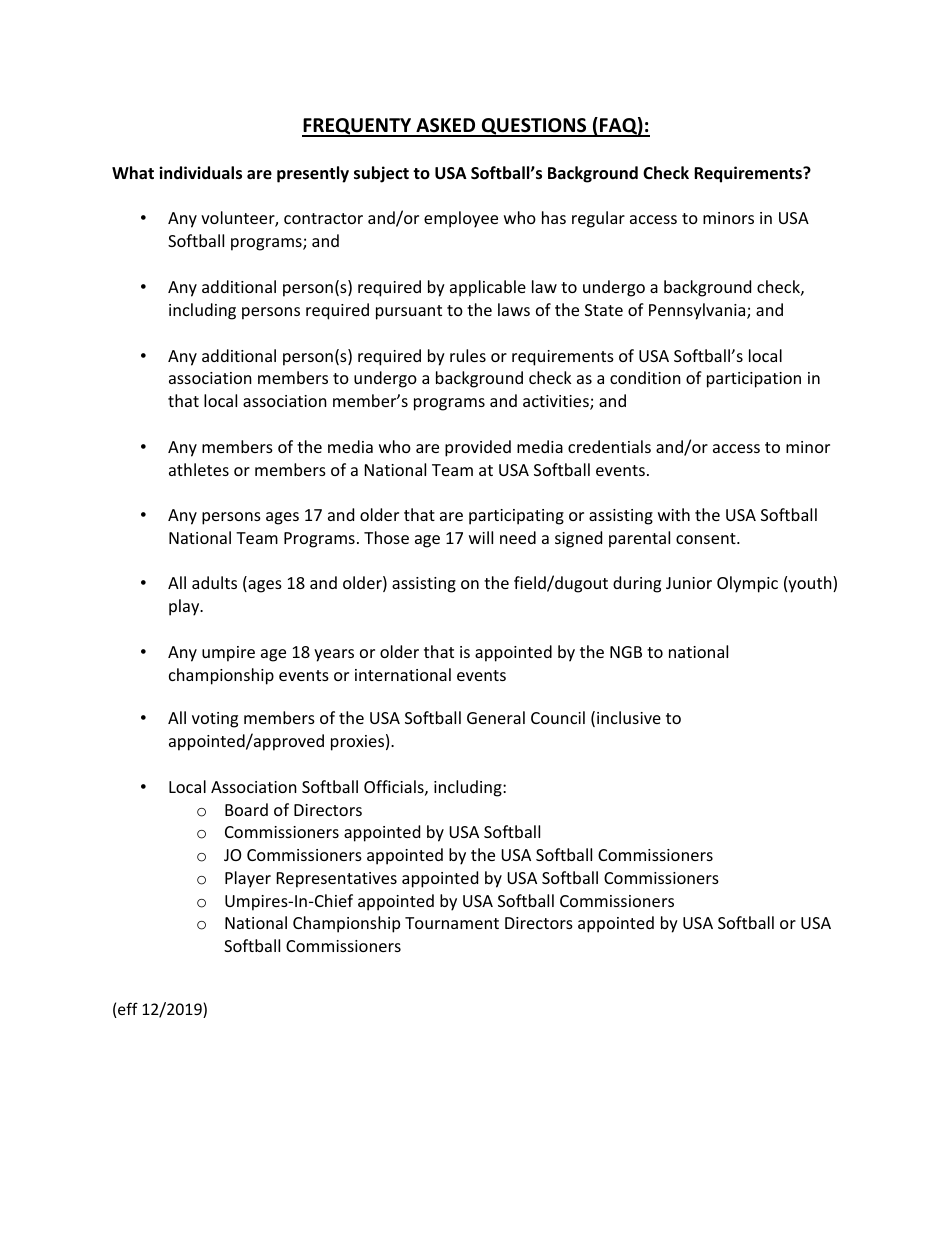 The image size is (952, 1233). What do you see at coordinates (481, 537) in the screenshot?
I see `will` at bounding box center [481, 537].
